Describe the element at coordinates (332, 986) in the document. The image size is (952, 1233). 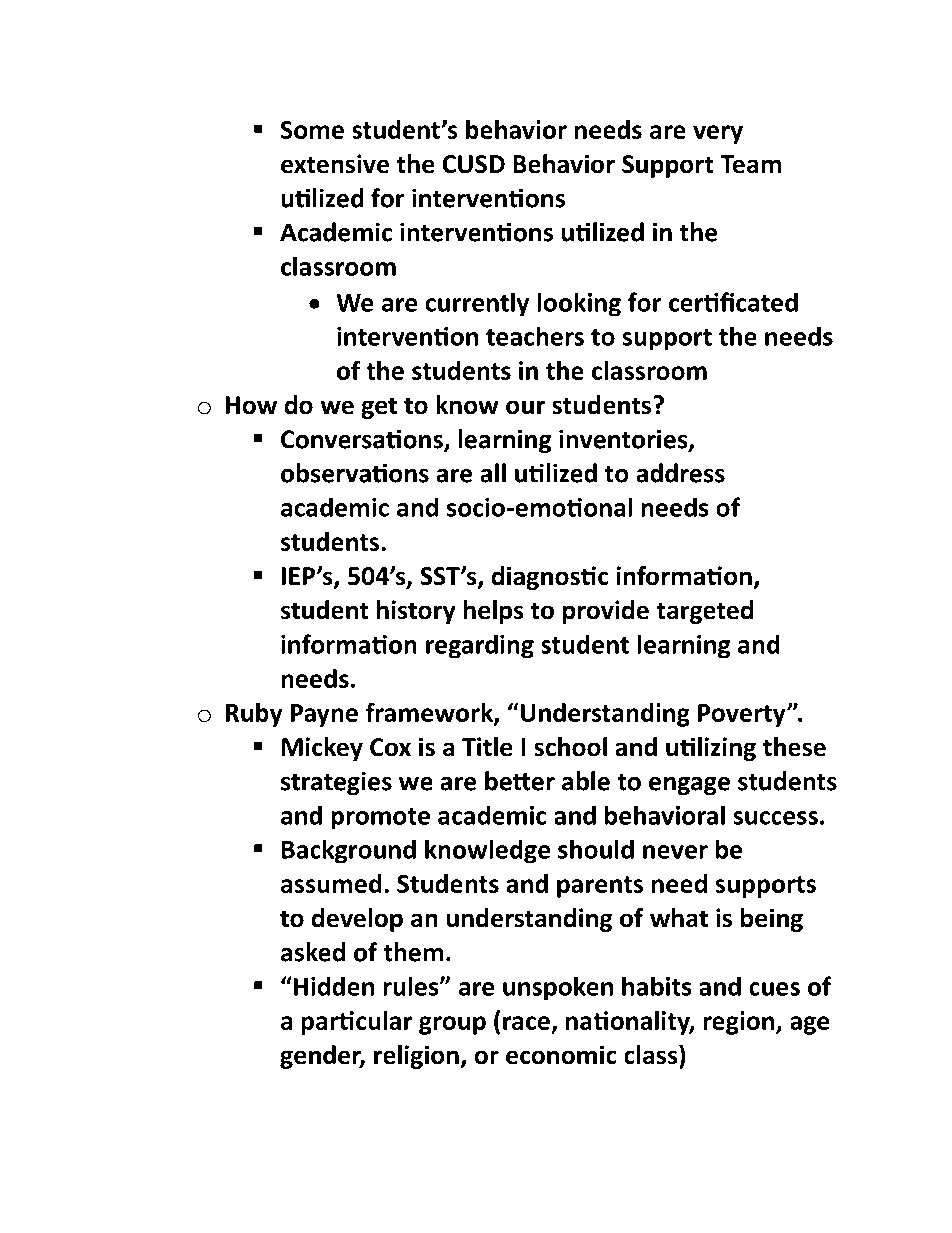
I see `Hidden` at that location.
